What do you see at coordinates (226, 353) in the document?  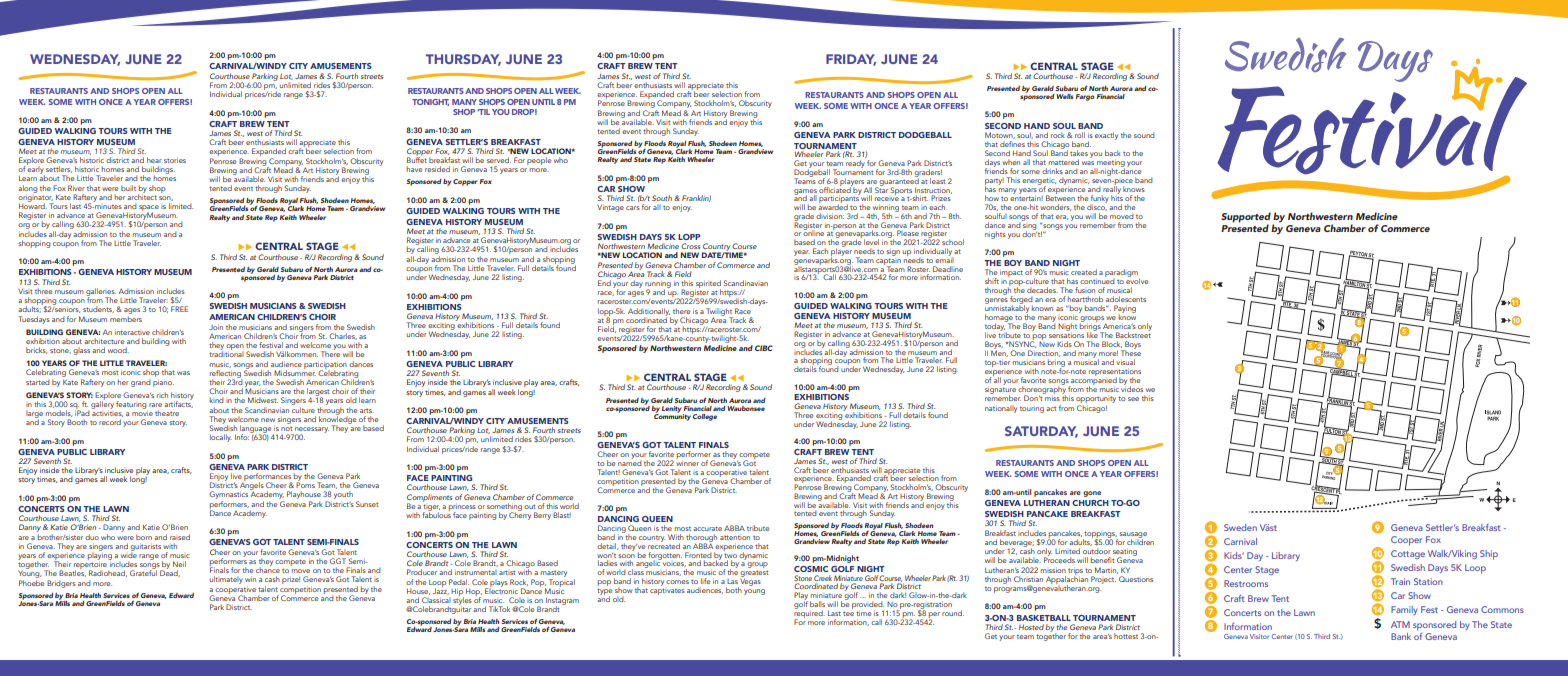 I see `traditional` at bounding box center [226, 353].
